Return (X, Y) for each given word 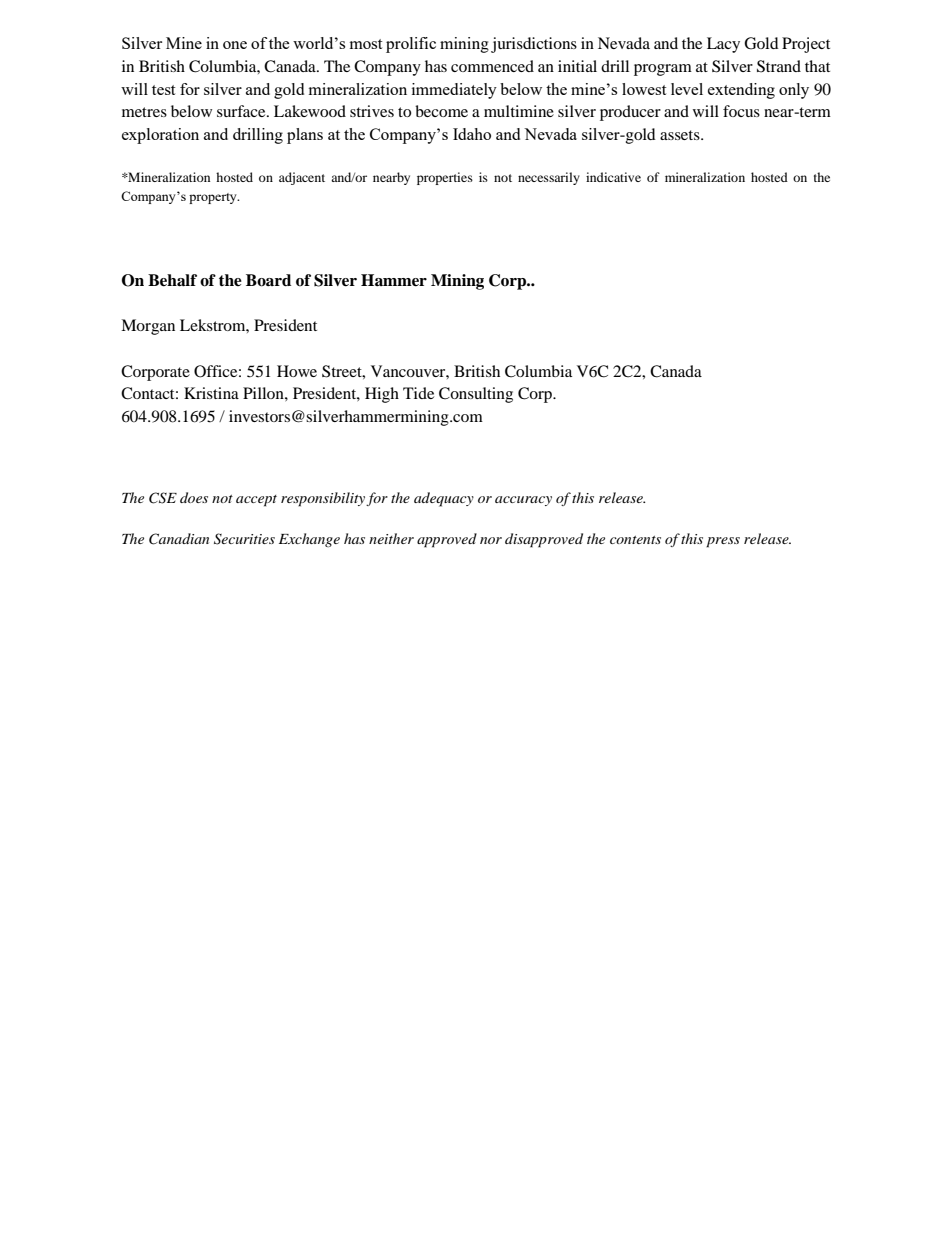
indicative (613, 177)
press (723, 542)
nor (491, 540)
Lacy (723, 45)
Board (268, 280)
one (235, 45)
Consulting (476, 395)
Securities (244, 539)
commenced (492, 66)
